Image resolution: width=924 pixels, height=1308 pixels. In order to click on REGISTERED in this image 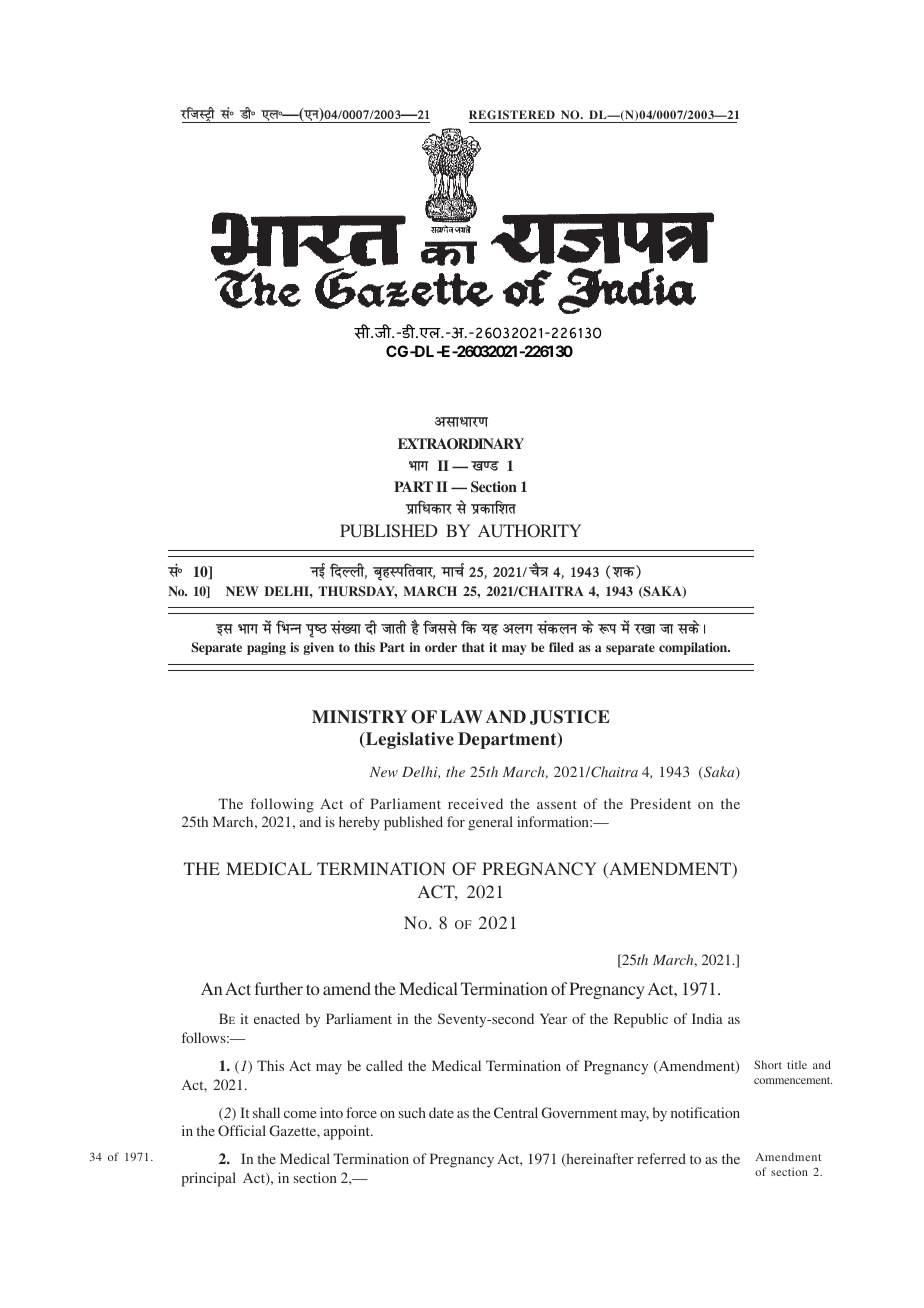, I will do `click(512, 114)`.
